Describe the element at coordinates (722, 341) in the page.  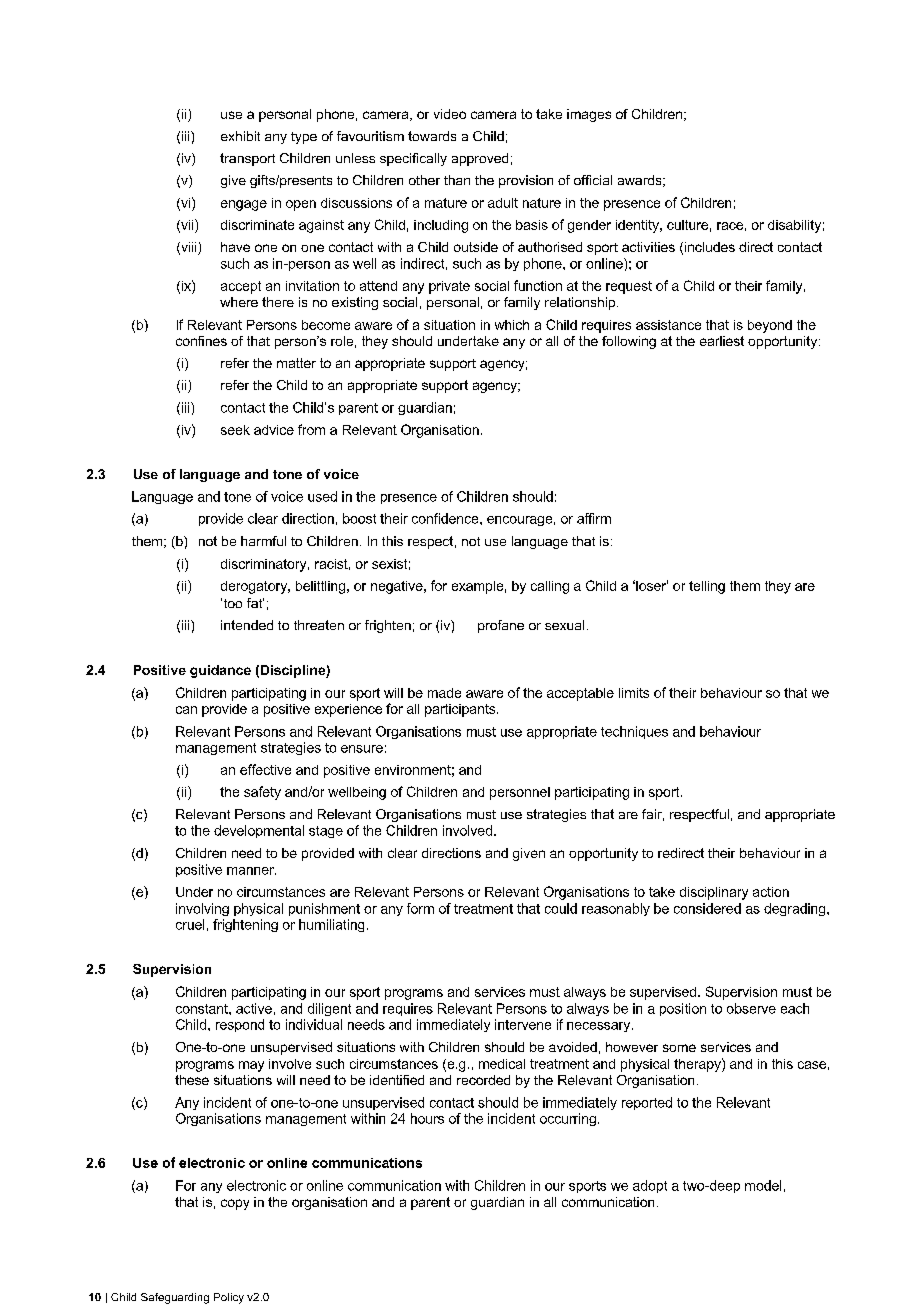
I see `earliest` at that location.
